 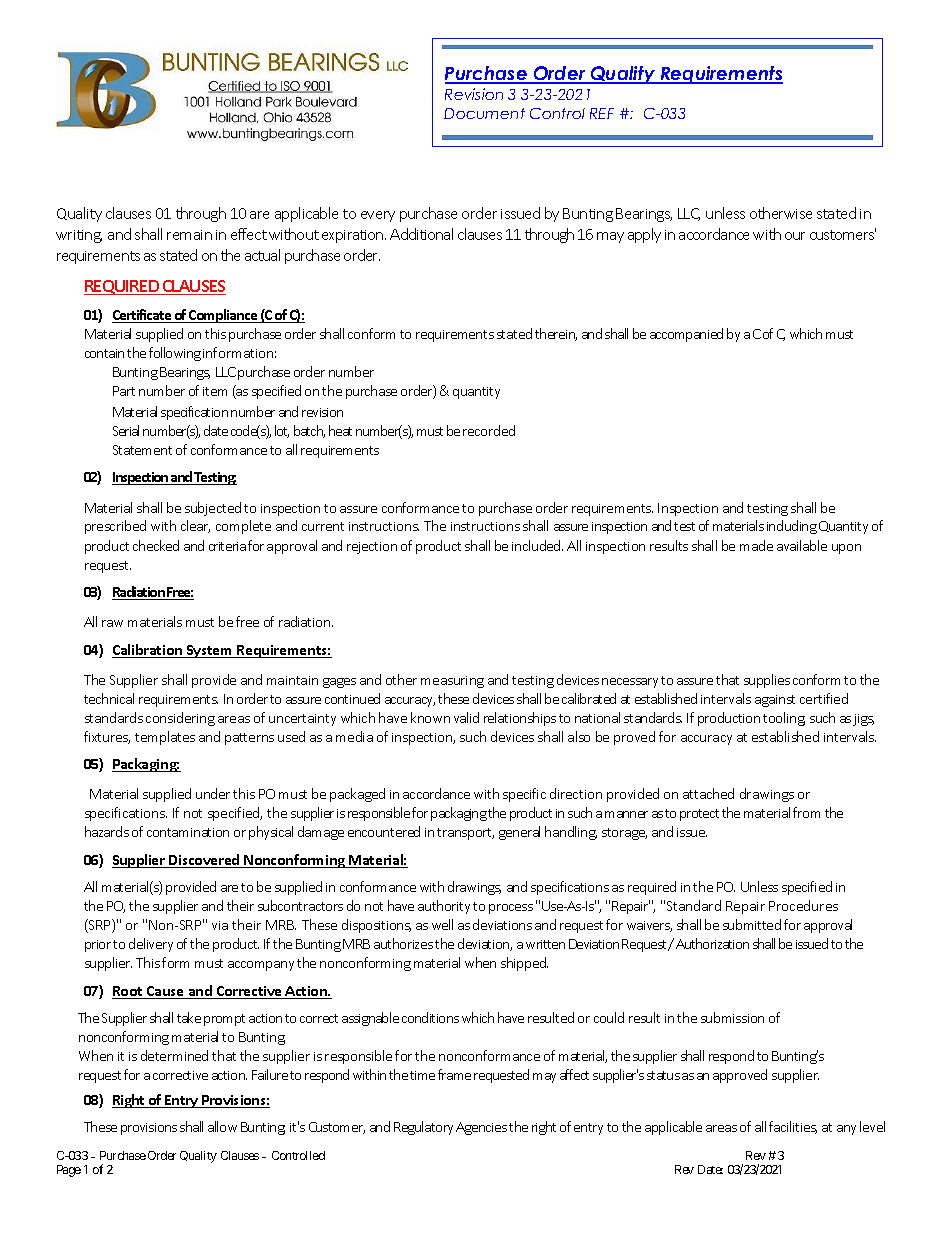 What do you see at coordinates (484, 113) in the page?
I see `Document` at bounding box center [484, 113].
